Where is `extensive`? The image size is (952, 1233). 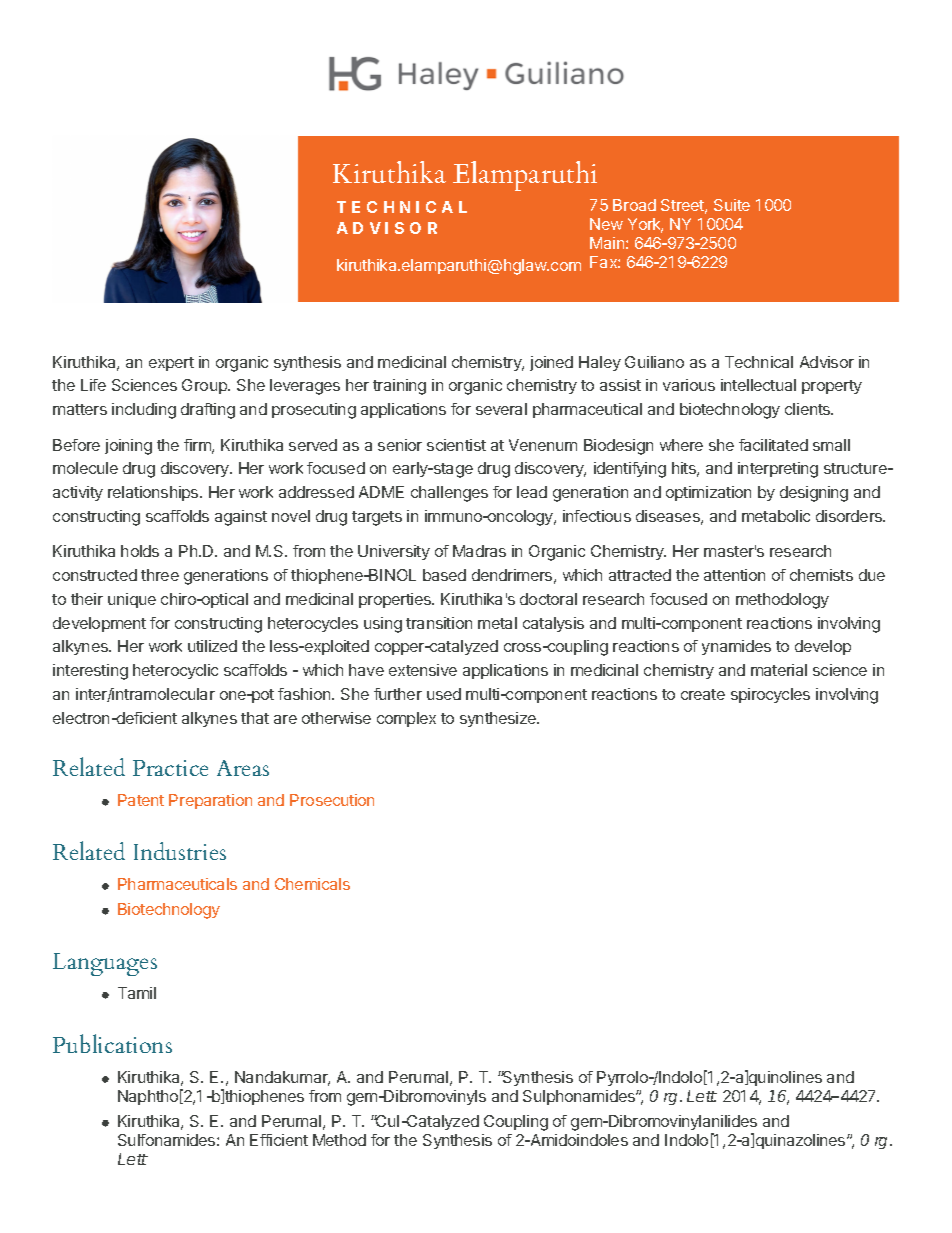
extensive is located at coordinates (423, 670).
